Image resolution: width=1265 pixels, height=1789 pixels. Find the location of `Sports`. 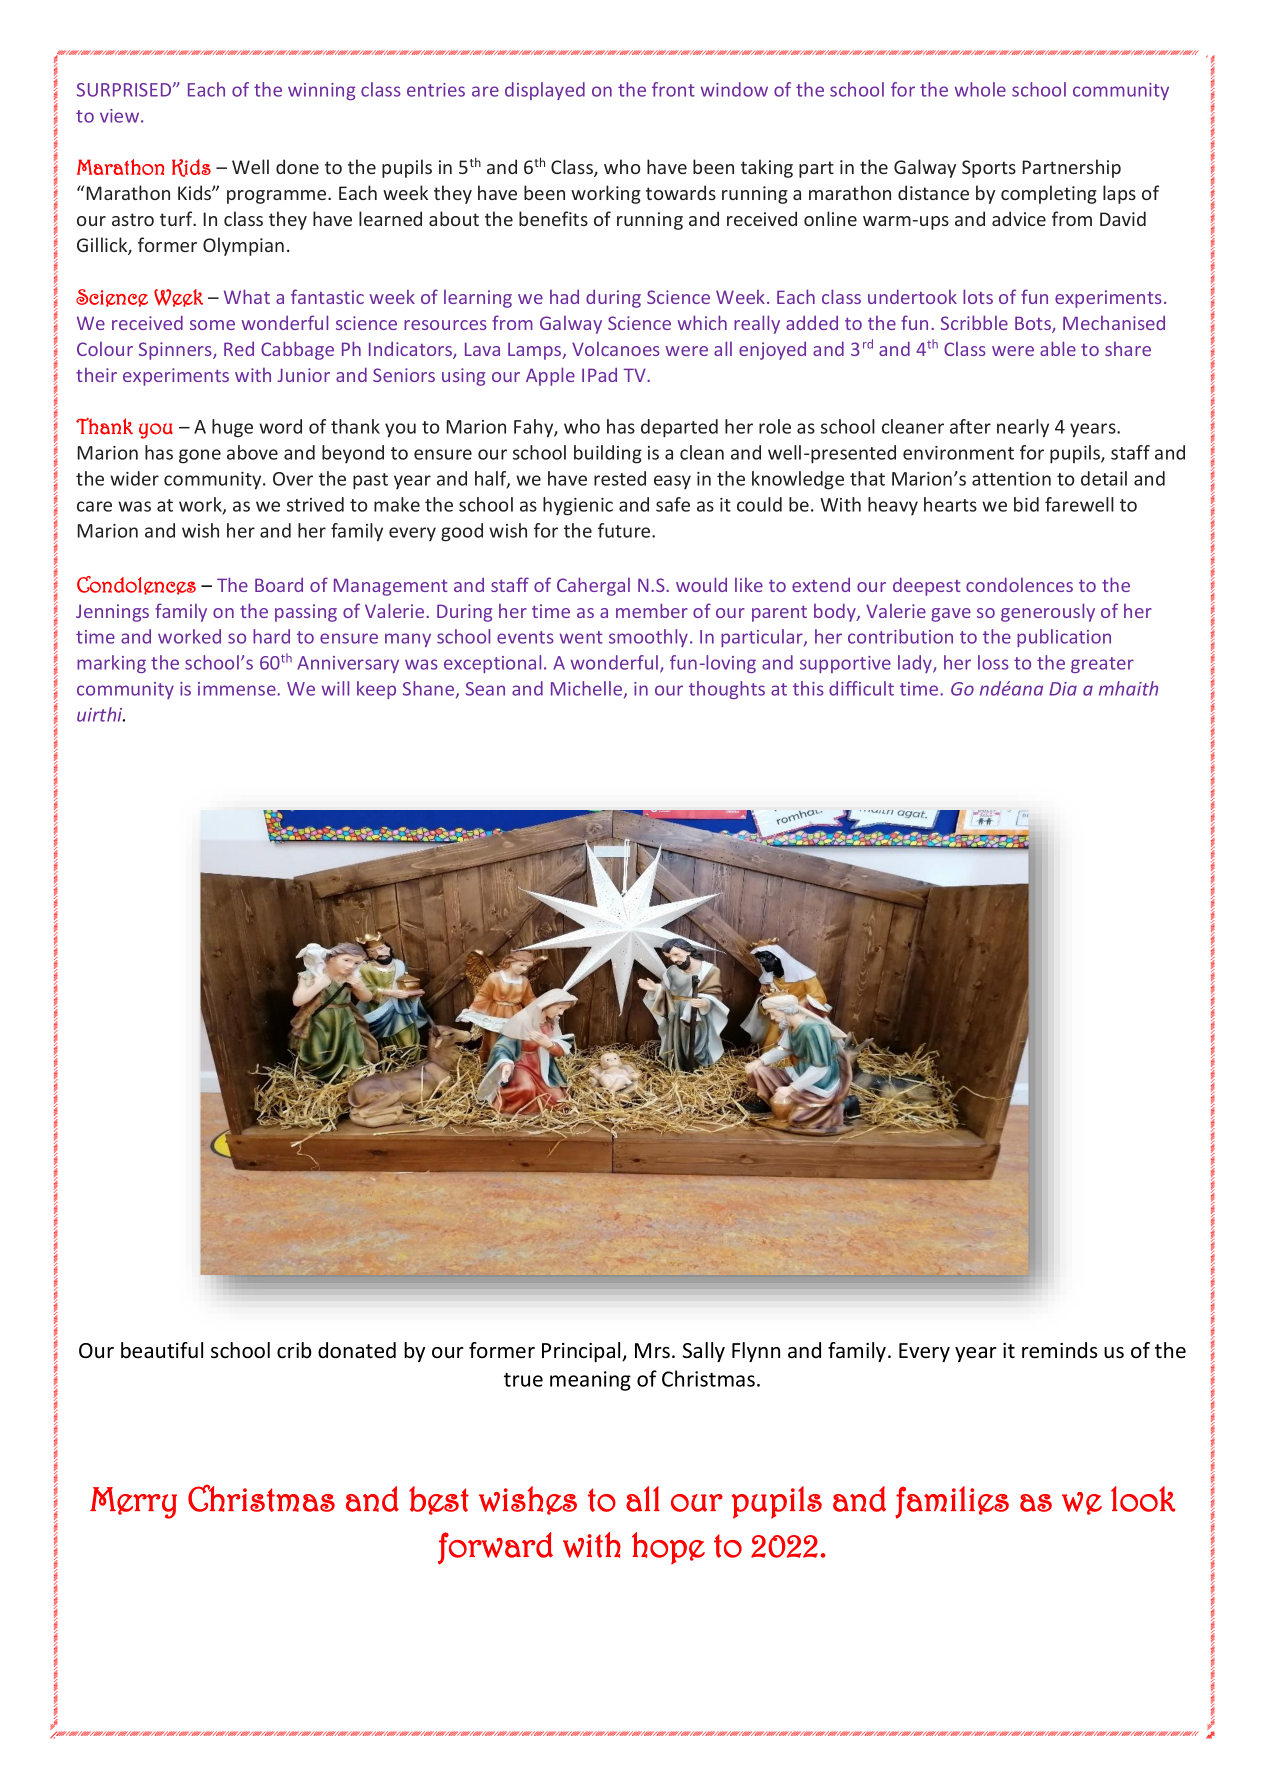

Sports is located at coordinates (989, 169).
